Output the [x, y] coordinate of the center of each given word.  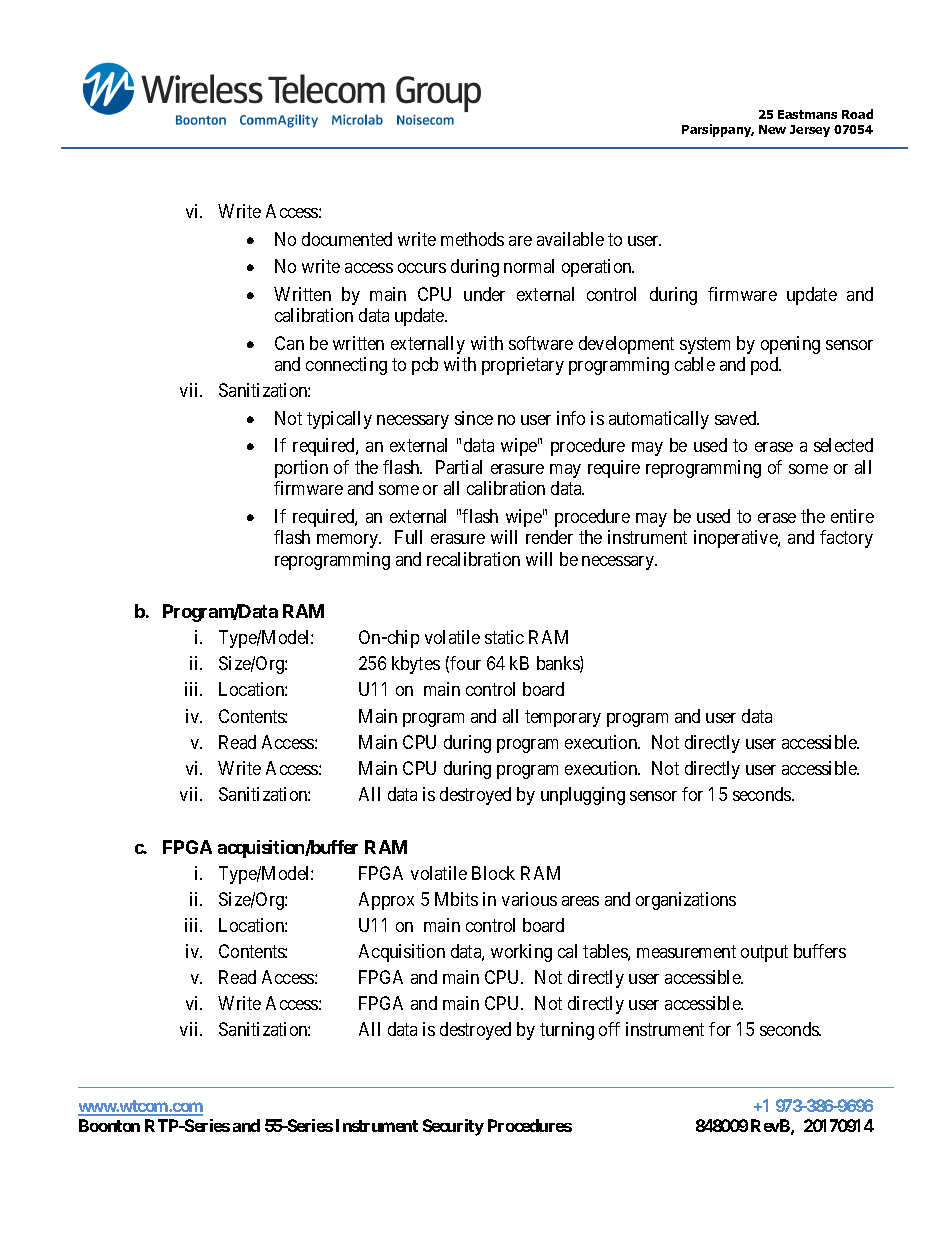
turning [567, 1031]
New [772, 129]
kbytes [416, 665]
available [570, 239]
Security [453, 1127]
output [764, 953]
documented [347, 239]
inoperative [736, 539]
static [504, 637]
